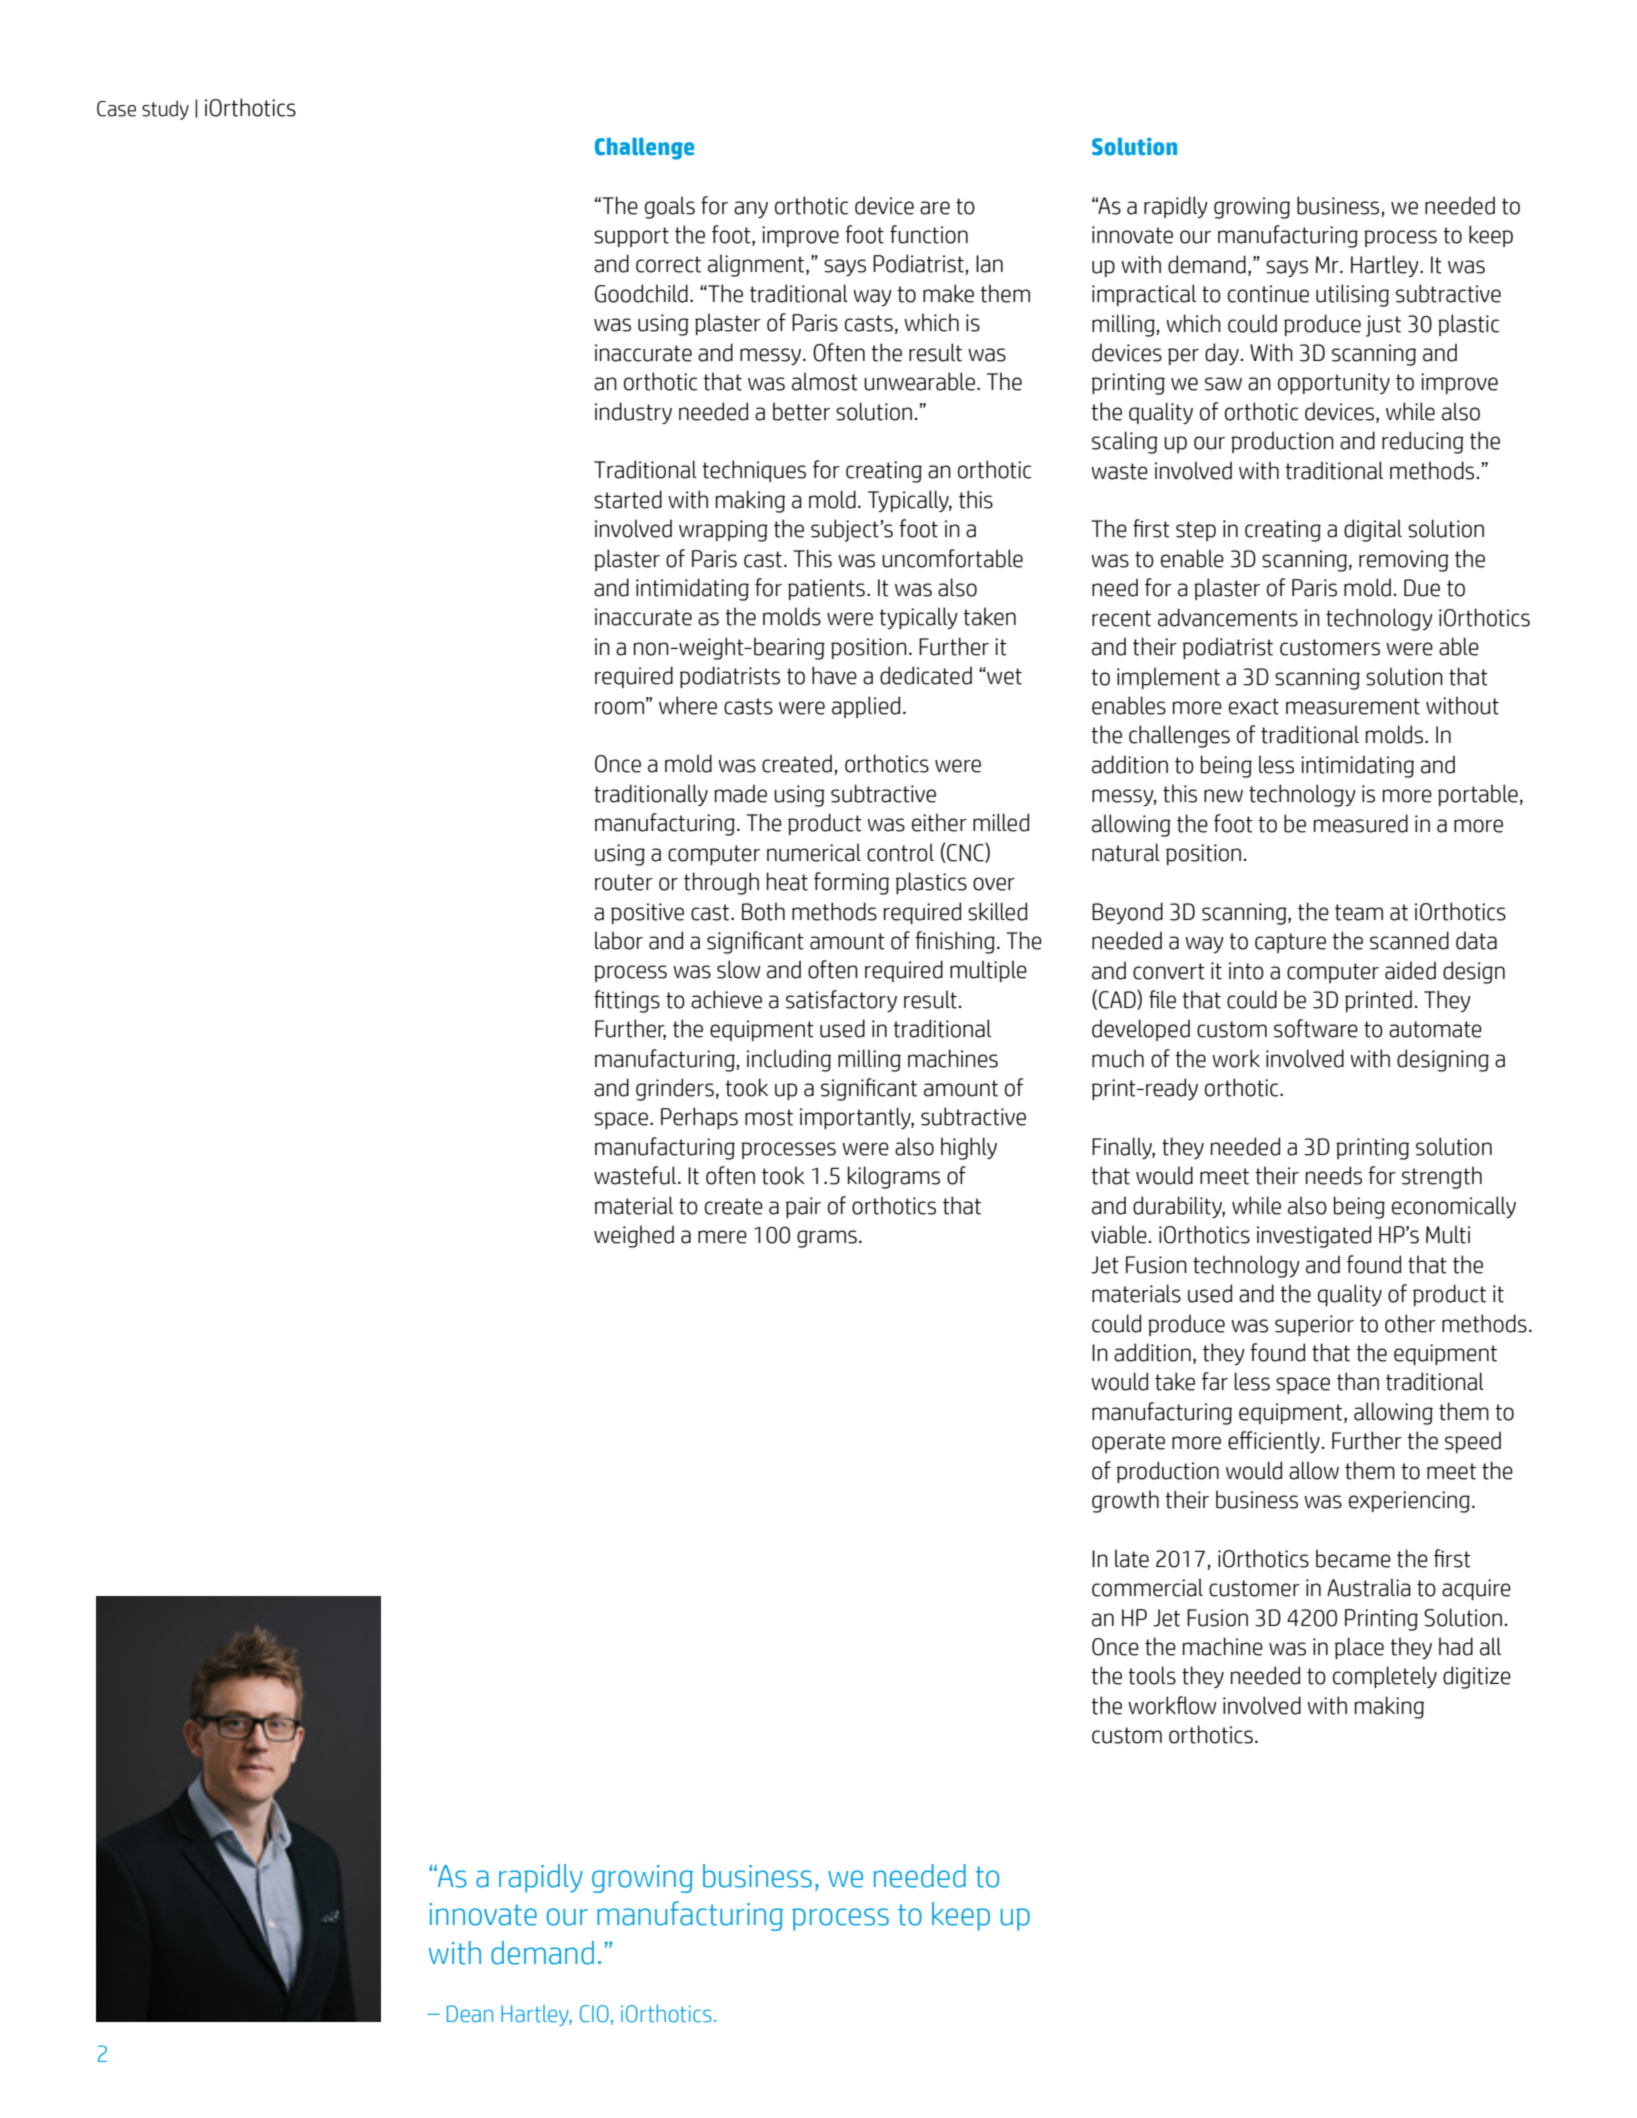  Describe the element at coordinates (165, 110) in the page. I see `study` at that location.
